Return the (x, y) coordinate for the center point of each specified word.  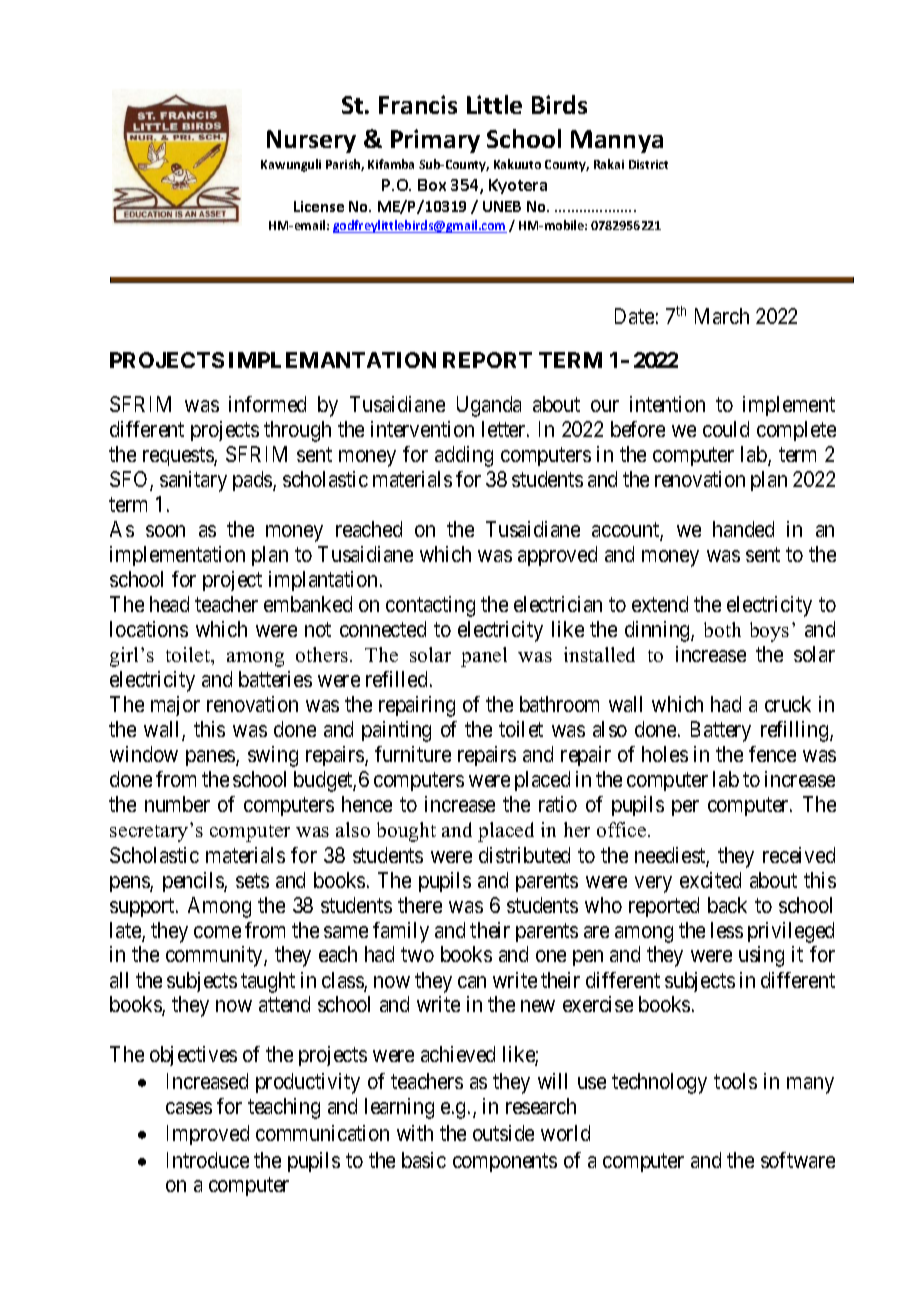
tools (735, 1081)
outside (503, 1133)
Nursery (311, 141)
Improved (208, 1135)
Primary (435, 141)
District (648, 164)
